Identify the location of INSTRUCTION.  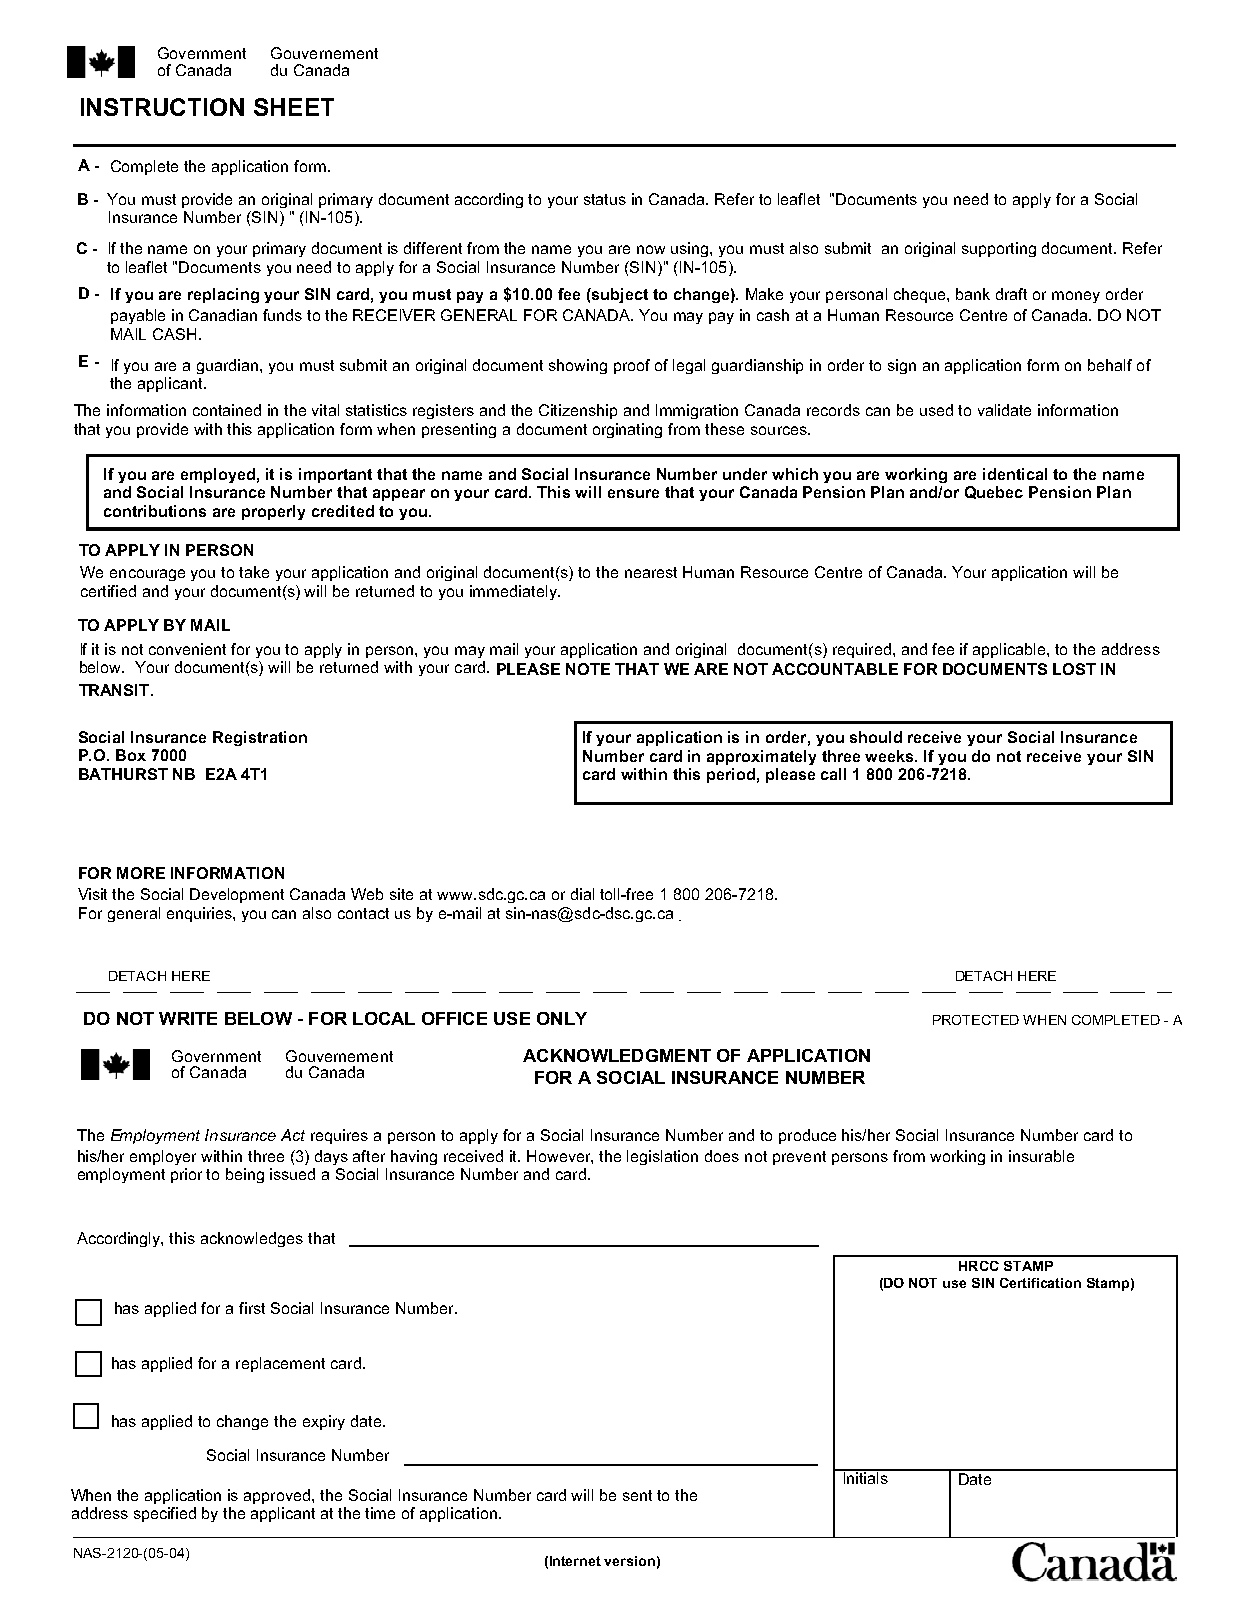
(162, 107).
